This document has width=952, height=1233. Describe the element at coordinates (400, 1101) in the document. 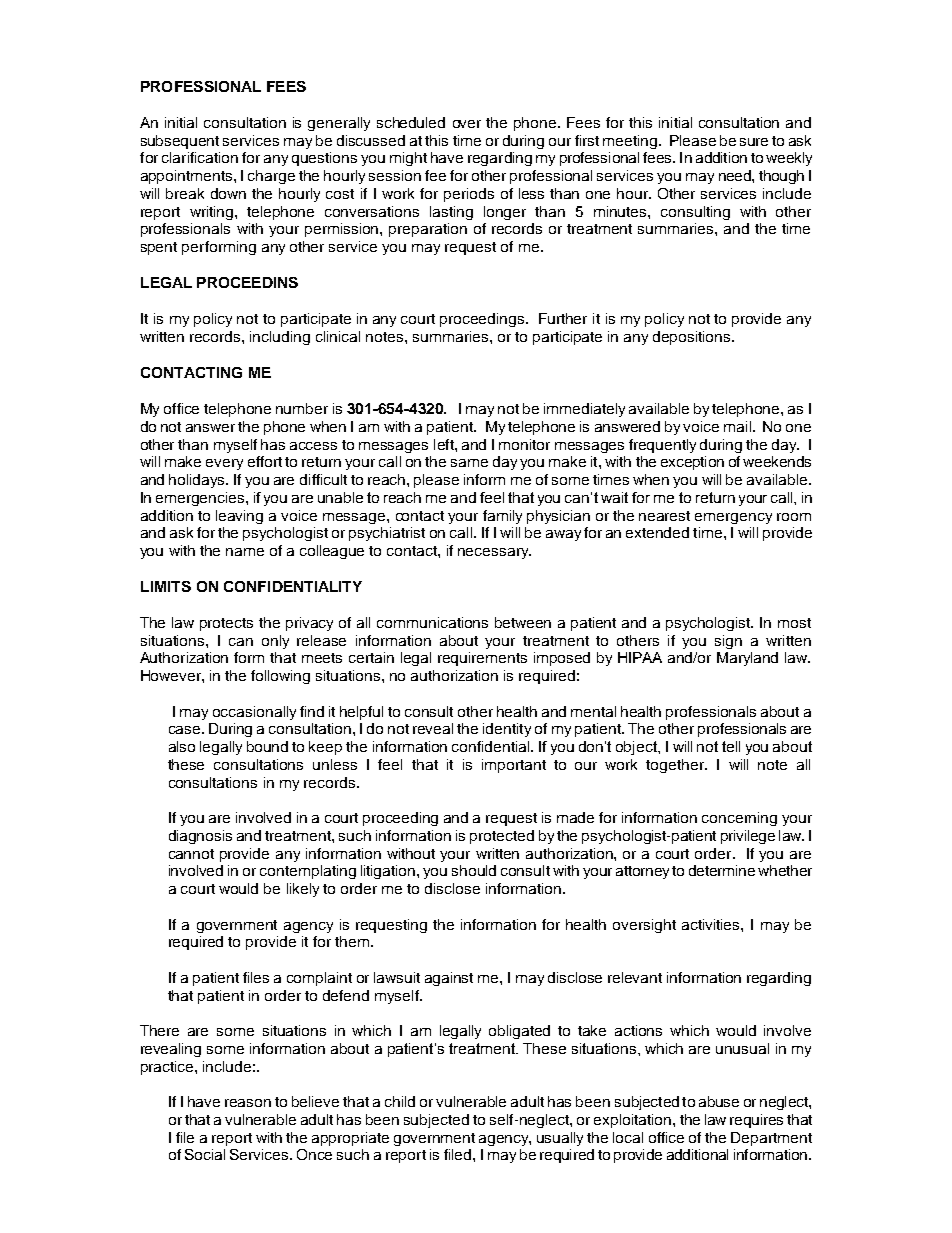

I see `child` at that location.
